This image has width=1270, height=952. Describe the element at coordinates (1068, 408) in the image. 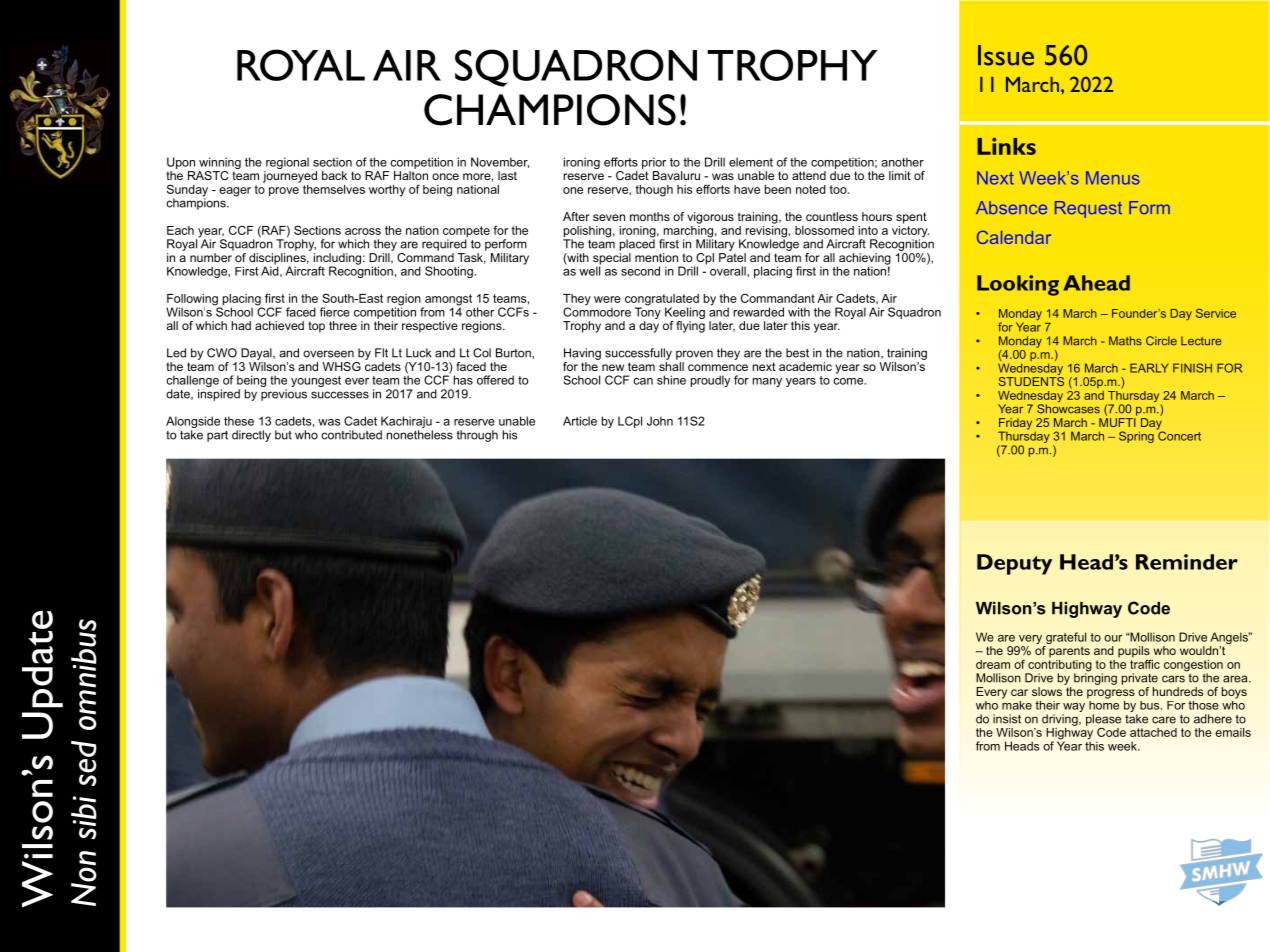

I see `Showcases` at that location.
